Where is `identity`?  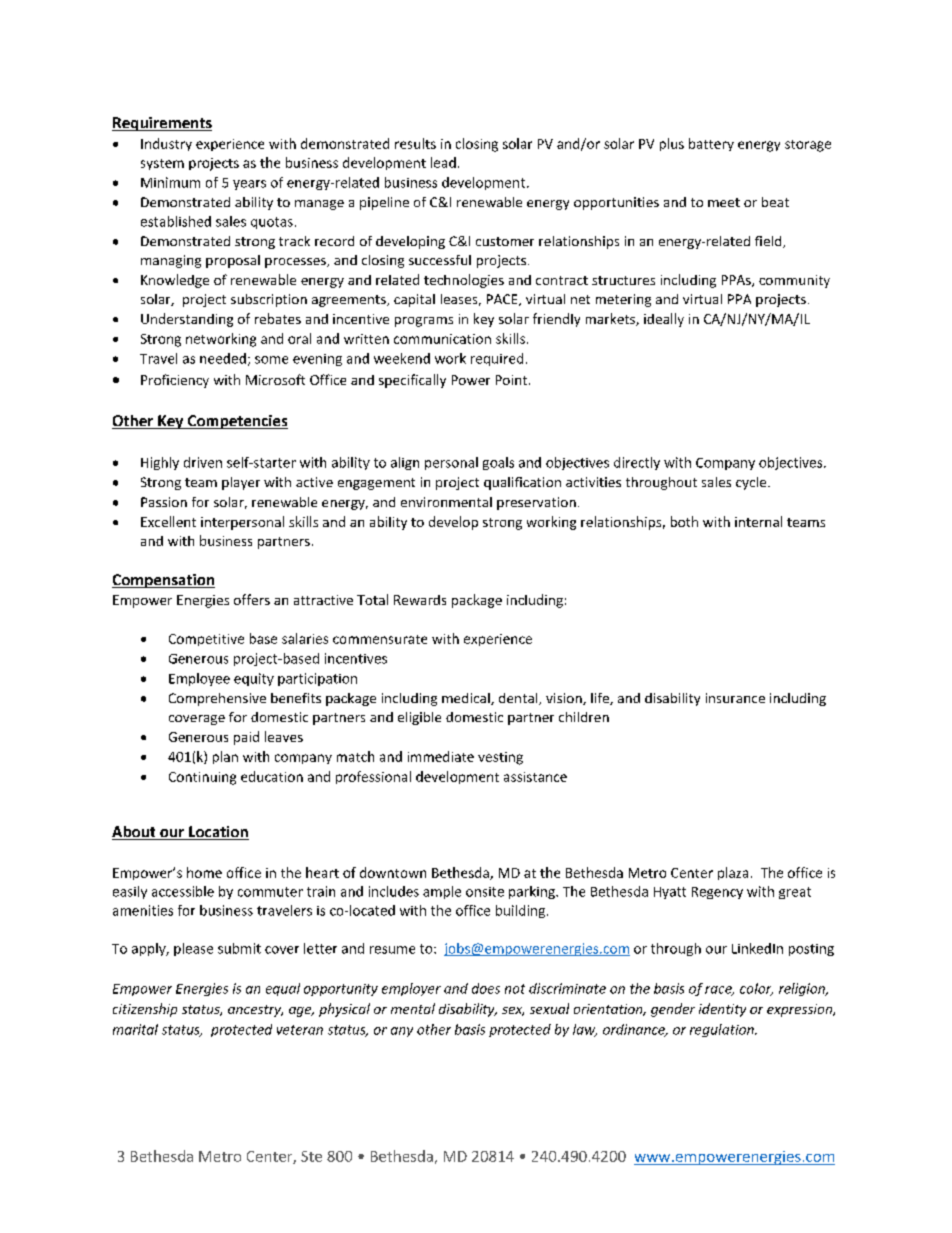 identity is located at coordinates (722, 1010).
